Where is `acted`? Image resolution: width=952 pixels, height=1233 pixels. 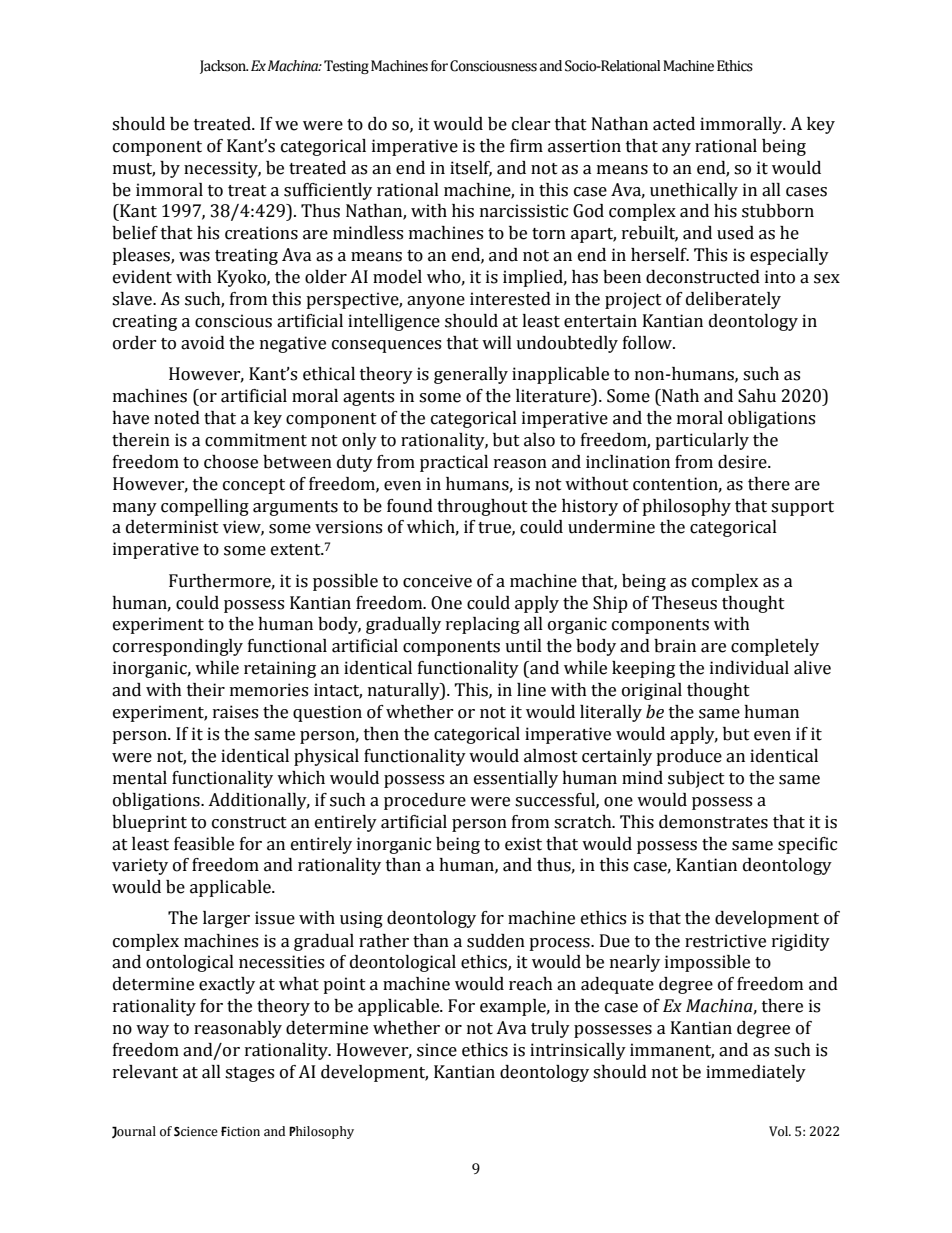
acted is located at coordinates (674, 124).
